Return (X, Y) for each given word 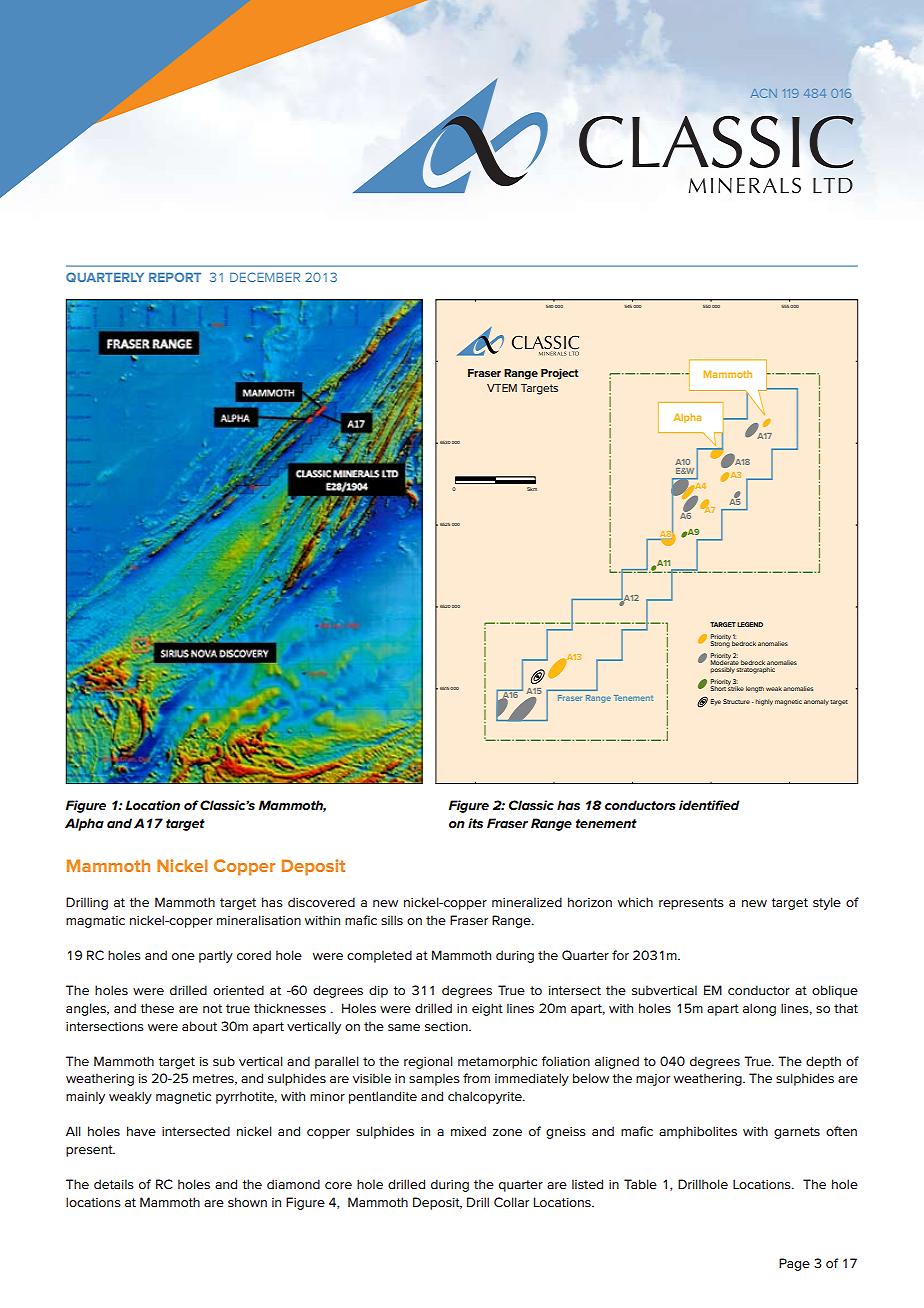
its (475, 823)
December (265, 277)
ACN (764, 93)
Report (175, 277)
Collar (511, 1202)
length (755, 689)
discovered (321, 902)
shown (247, 1202)
